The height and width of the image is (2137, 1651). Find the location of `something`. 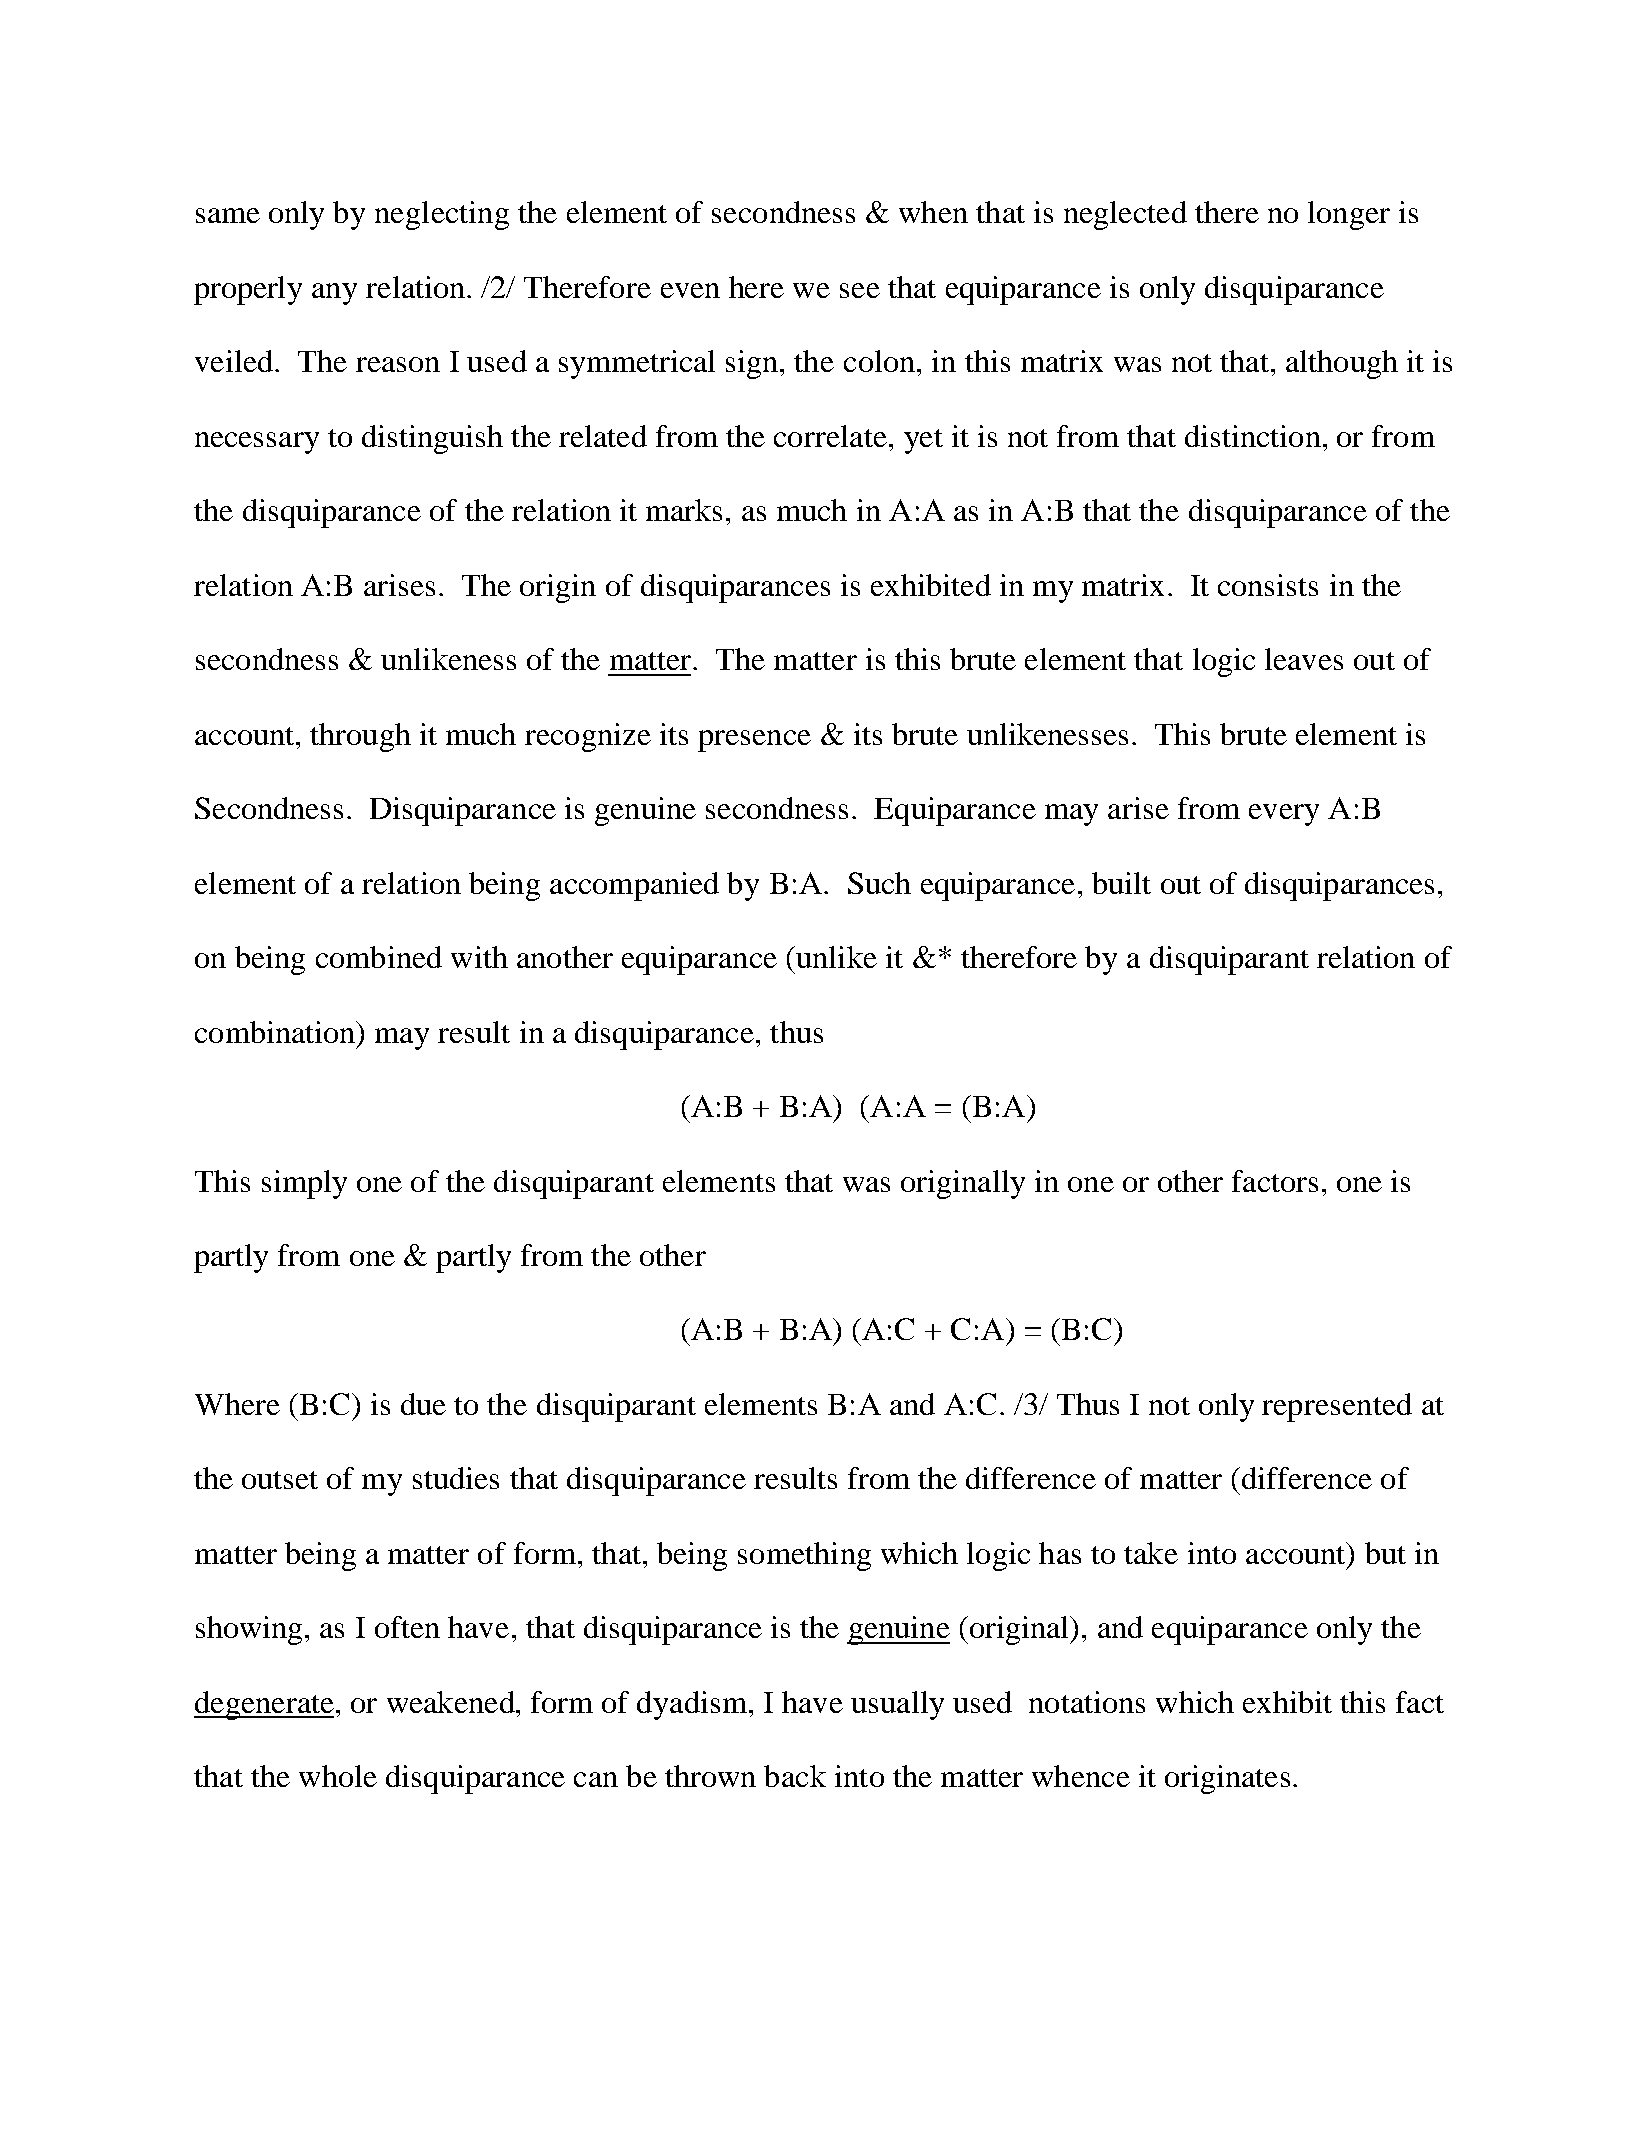

something is located at coordinates (804, 1556).
